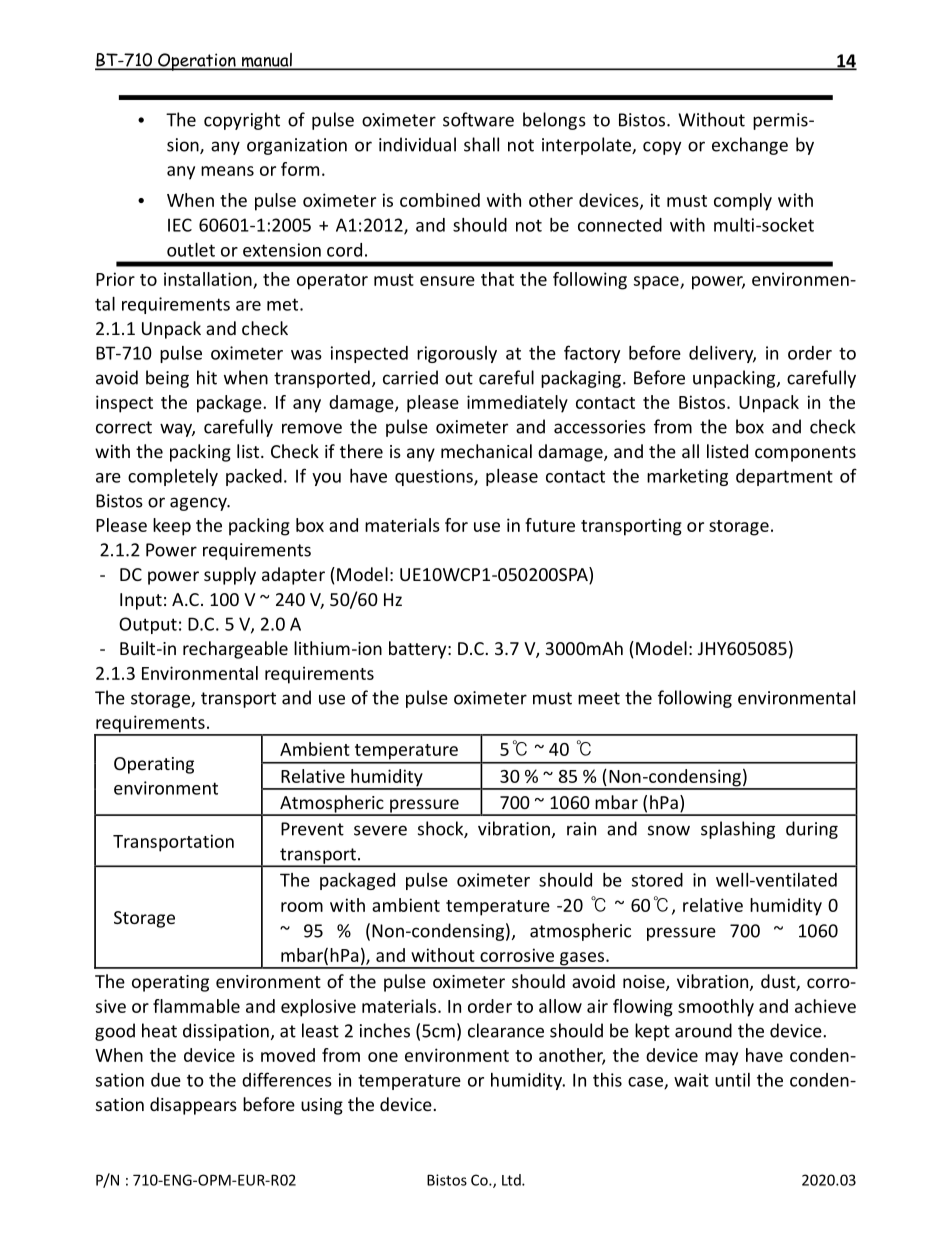  Describe the element at coordinates (235, 650) in the screenshot. I see `rechargeable` at that location.
